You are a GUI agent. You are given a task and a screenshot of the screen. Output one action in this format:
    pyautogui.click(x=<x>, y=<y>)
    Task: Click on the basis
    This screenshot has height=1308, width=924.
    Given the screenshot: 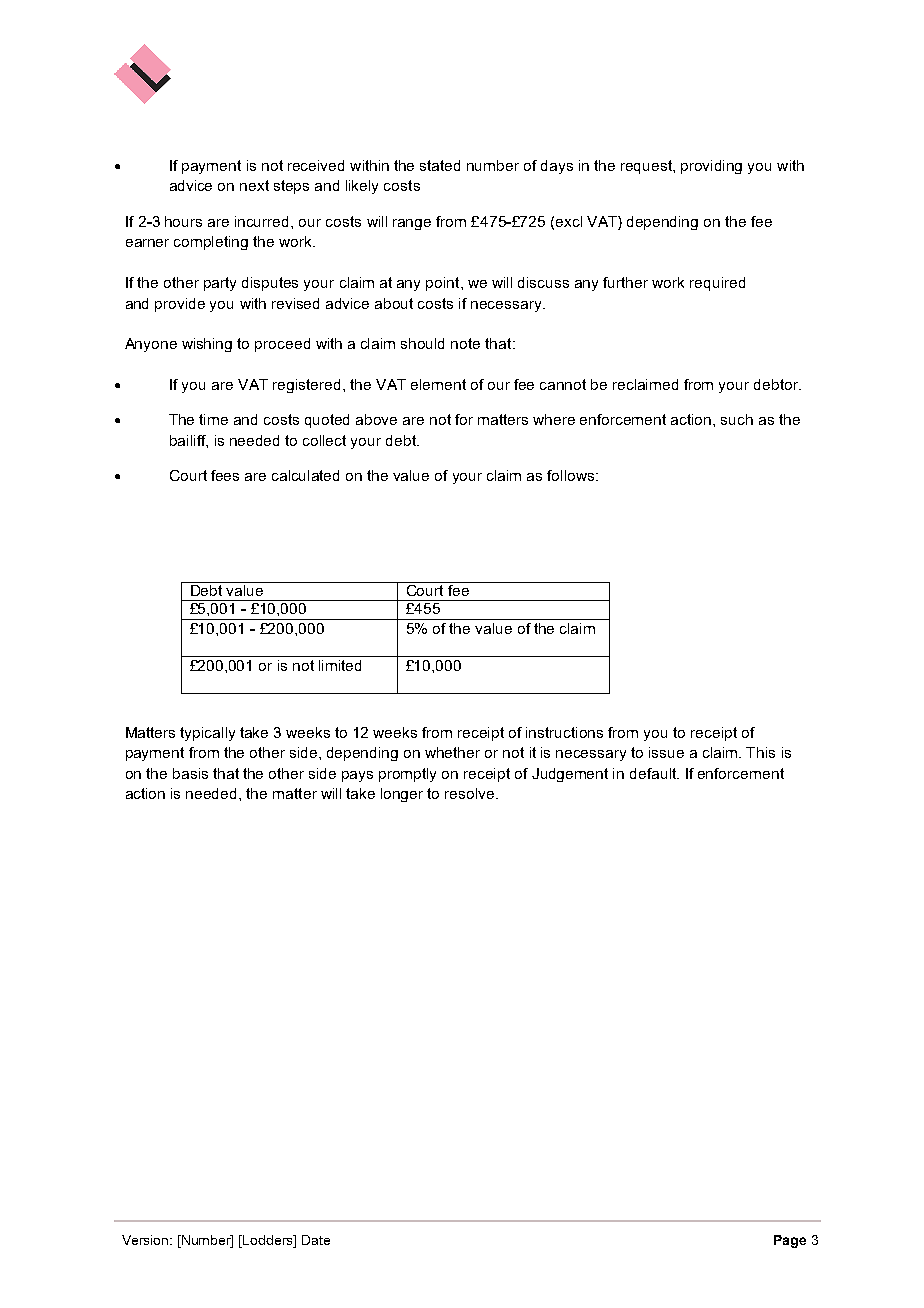 What is the action you would take?
    pyautogui.click(x=190, y=773)
